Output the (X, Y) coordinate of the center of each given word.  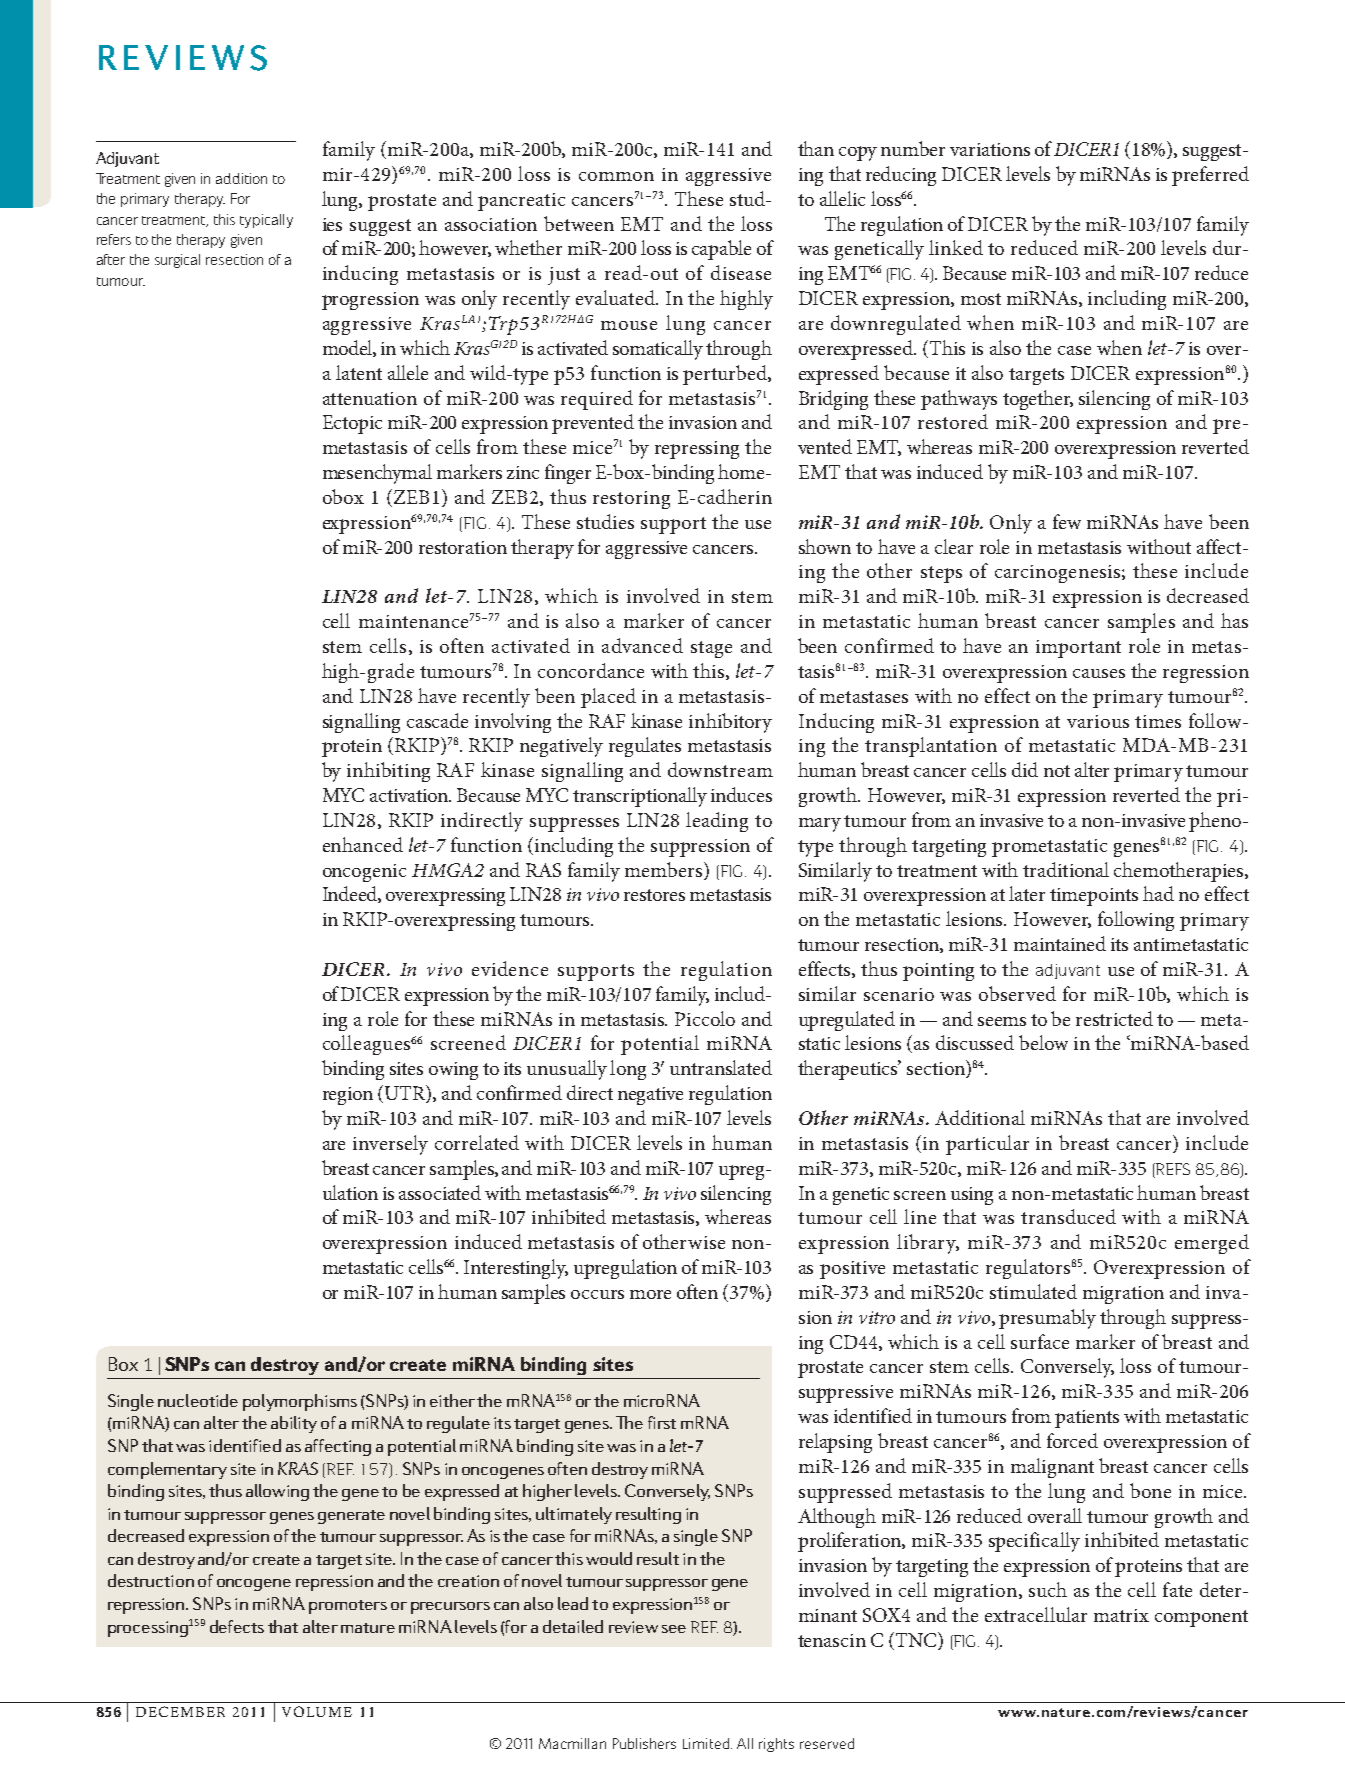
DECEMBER (180, 1711)
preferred (1210, 176)
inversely (390, 1145)
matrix (1121, 1615)
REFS (1172, 1169)
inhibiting (388, 772)
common (616, 176)
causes (1099, 673)
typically (266, 221)
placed (608, 698)
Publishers (644, 1743)
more (650, 1294)
